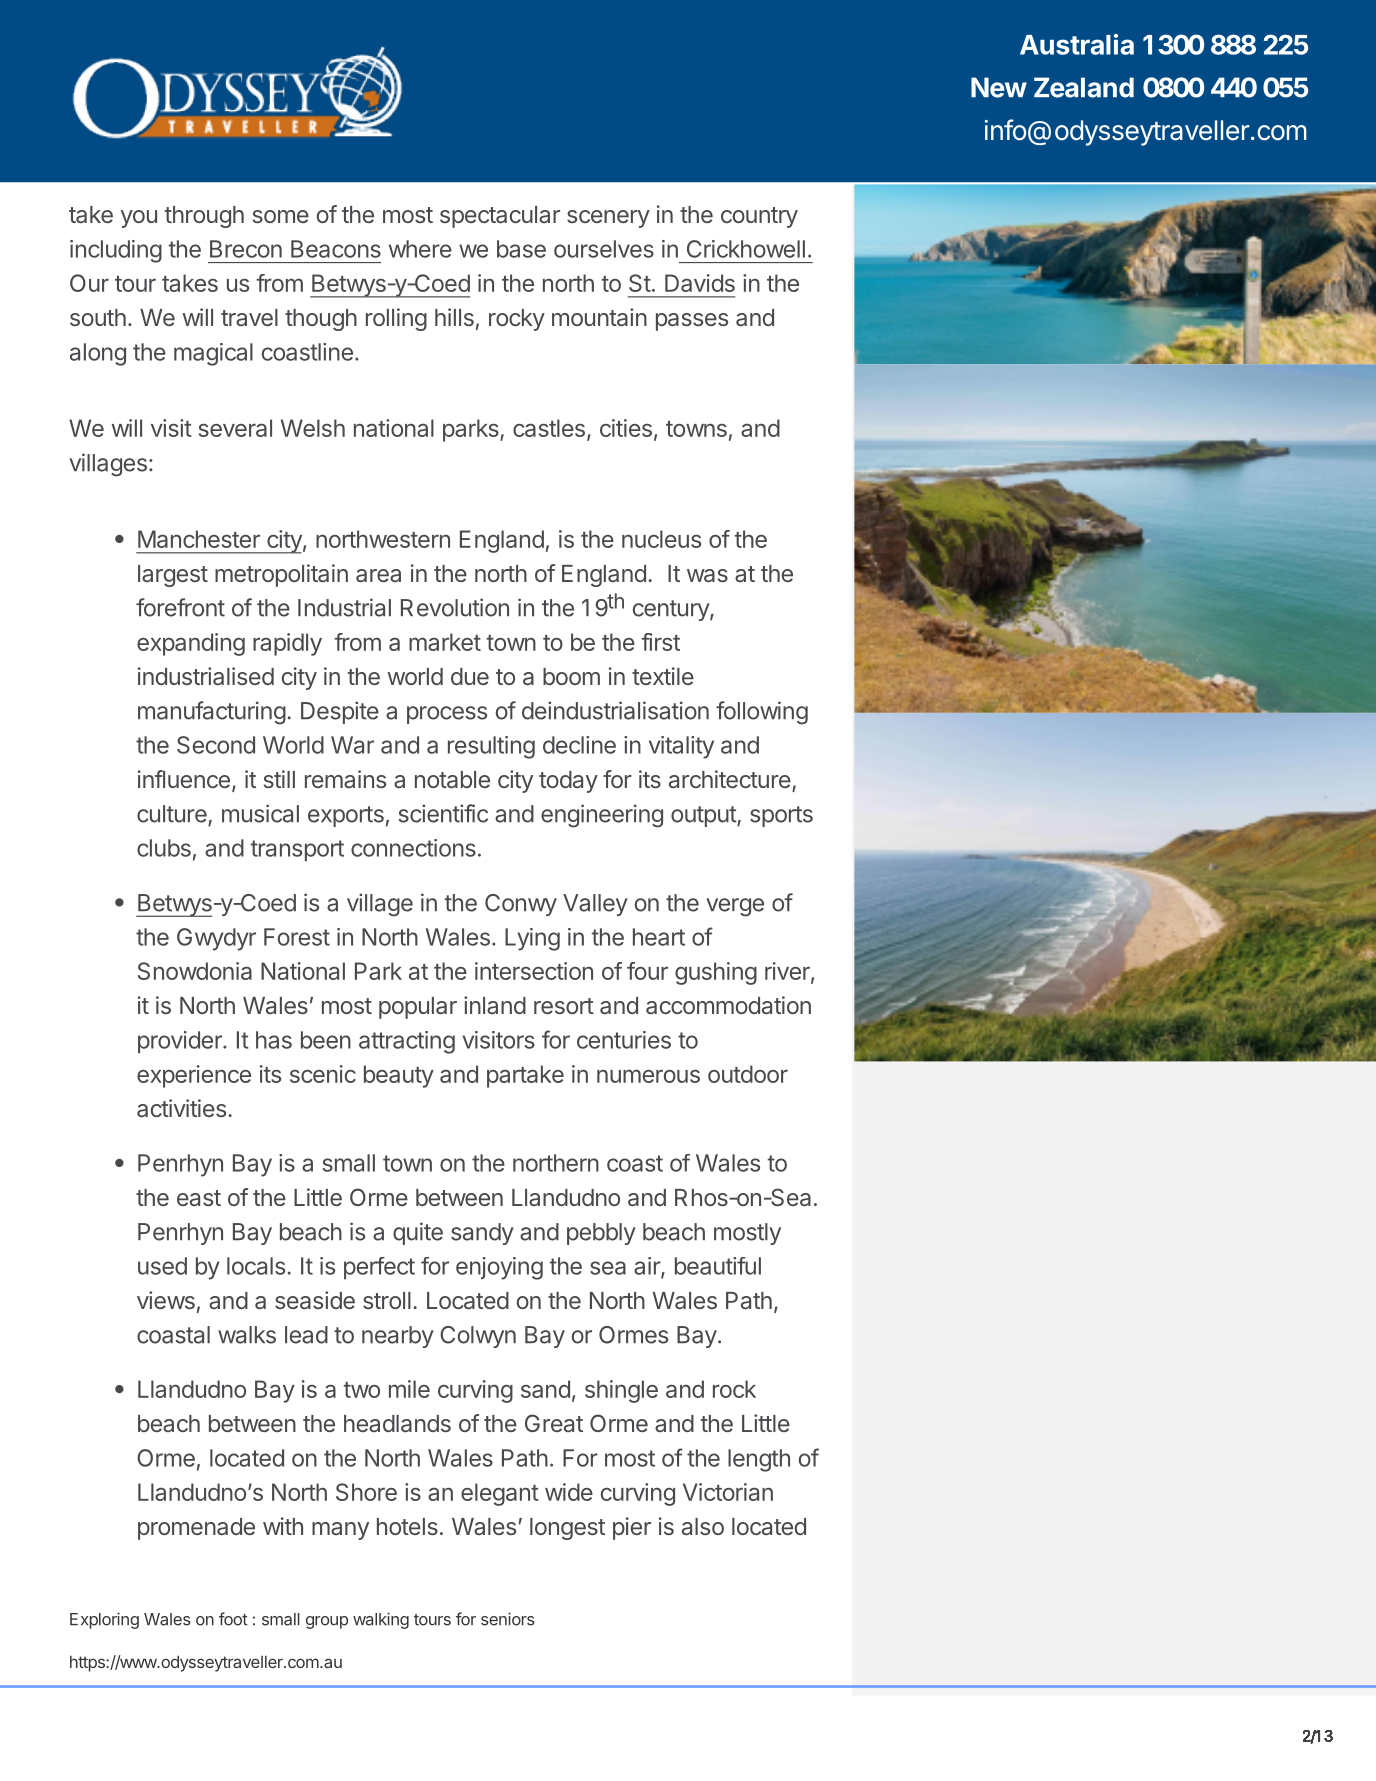 This image has width=1376, height=1781. Describe the element at coordinates (999, 87) in the image. I see `New` at that location.
